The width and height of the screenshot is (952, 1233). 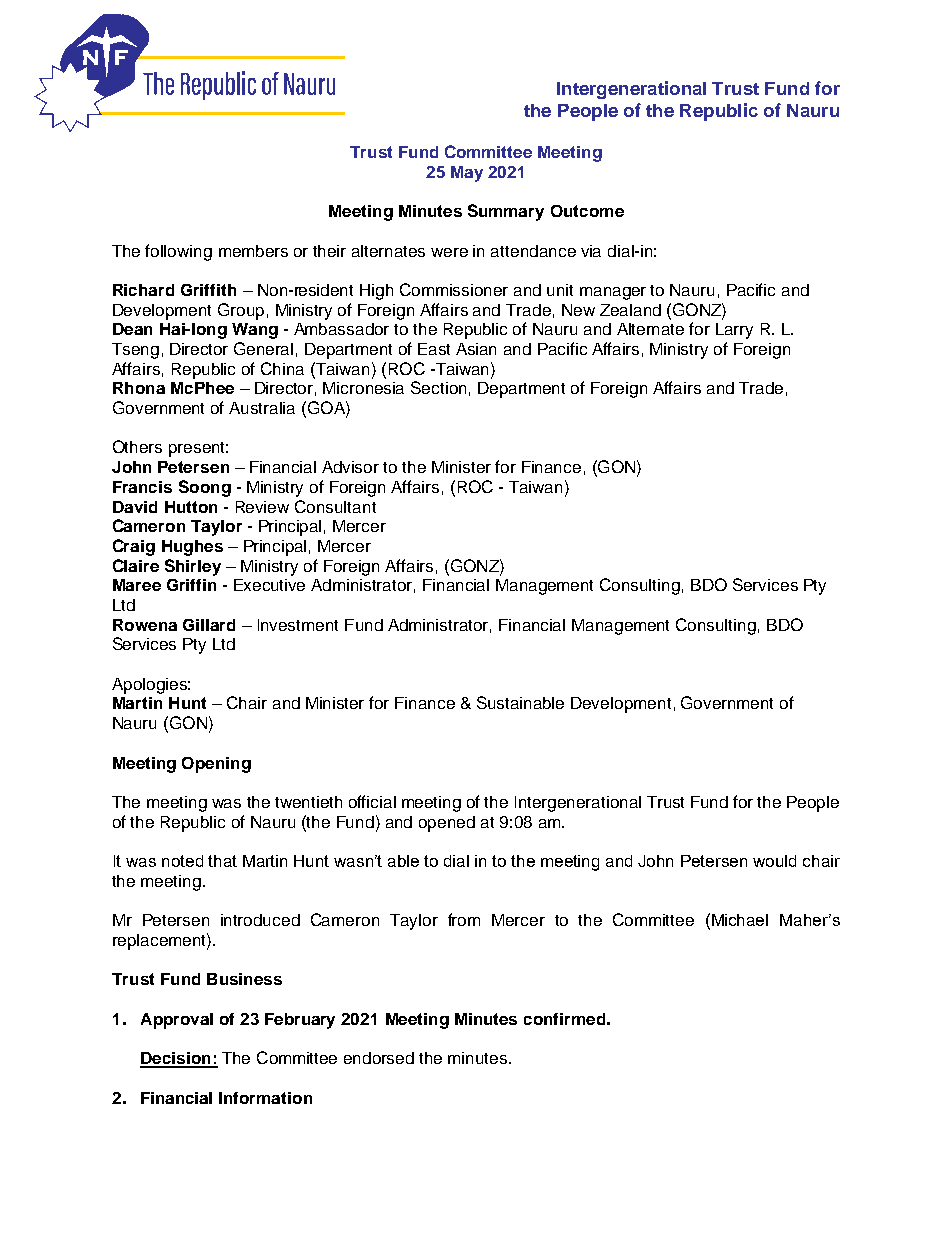 I want to click on would, so click(x=774, y=861).
